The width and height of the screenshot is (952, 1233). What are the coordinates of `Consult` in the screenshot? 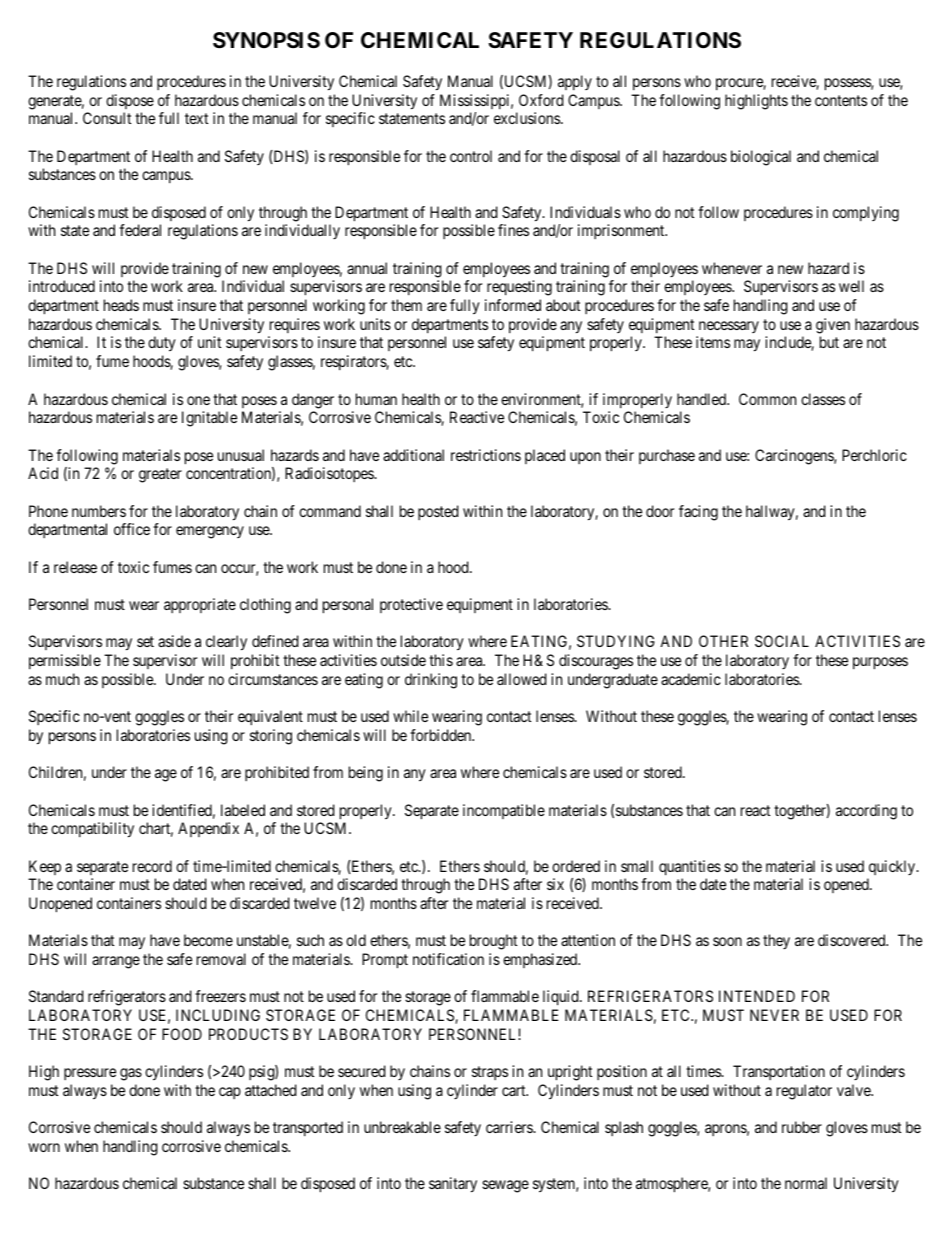 It's located at (107, 118).
